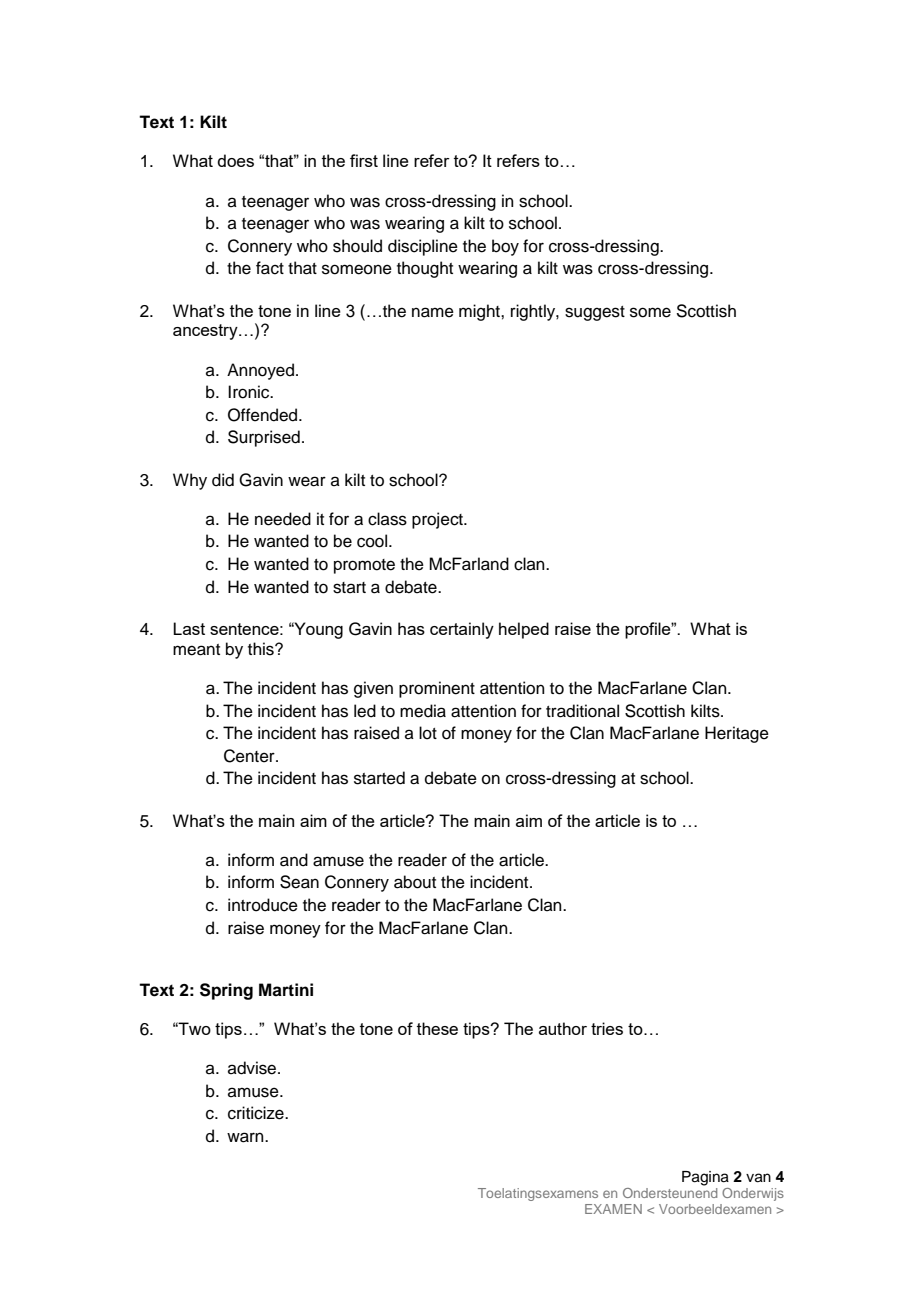 The width and height of the screenshot is (924, 1308). What do you see at coordinates (246, 1137) in the screenshot?
I see `warn` at bounding box center [246, 1137].
